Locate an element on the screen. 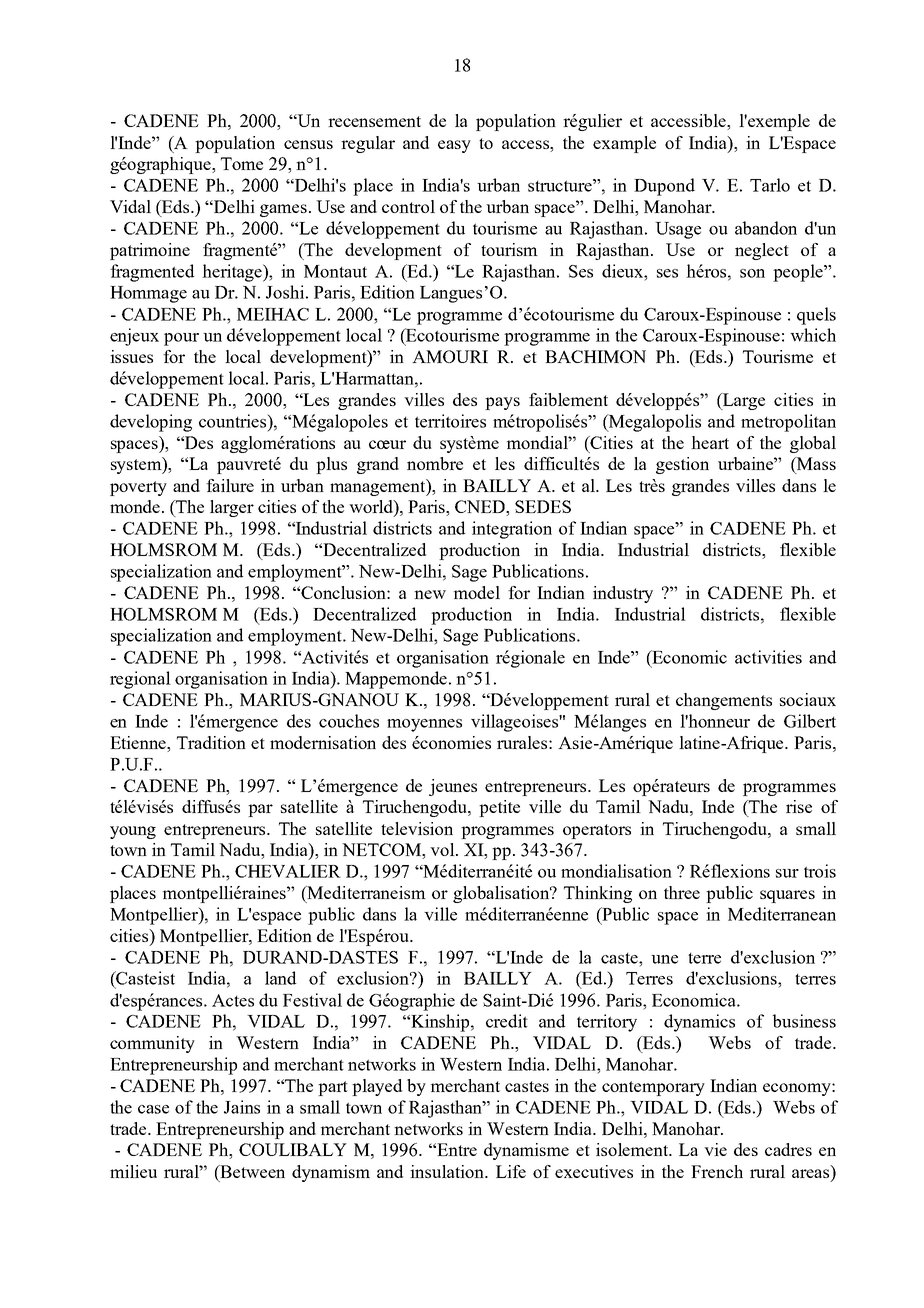 The width and height of the screenshot is (924, 1308). easy is located at coordinates (454, 146).
